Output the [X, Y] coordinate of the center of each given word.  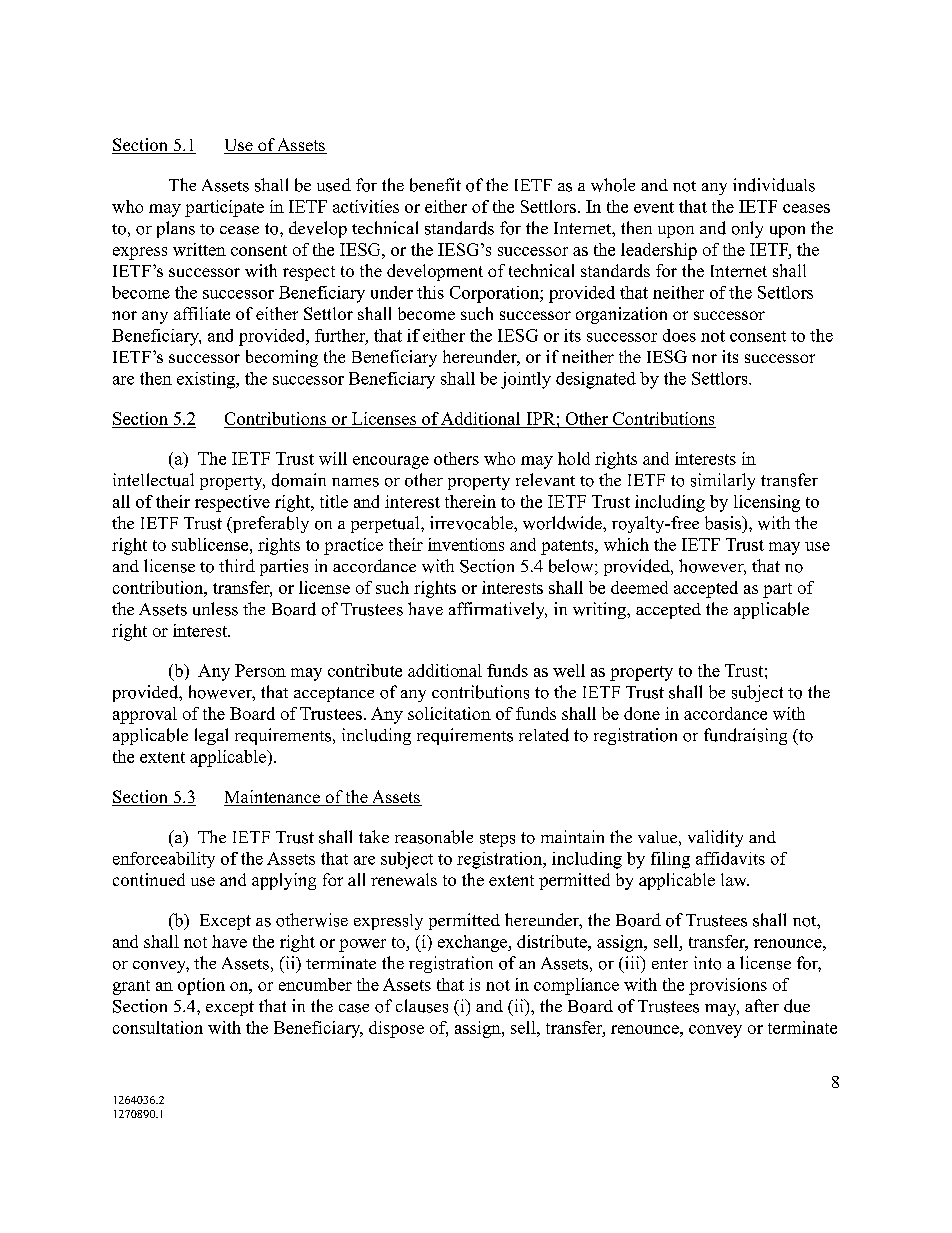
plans [176, 229]
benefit [435, 185]
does [679, 335]
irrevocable [472, 523]
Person [260, 670]
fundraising [745, 736]
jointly [526, 380]
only [747, 229]
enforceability [164, 860]
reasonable [434, 837]
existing [207, 380]
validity [715, 838]
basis [724, 523]
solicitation [449, 713]
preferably [269, 524]
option [201, 986]
